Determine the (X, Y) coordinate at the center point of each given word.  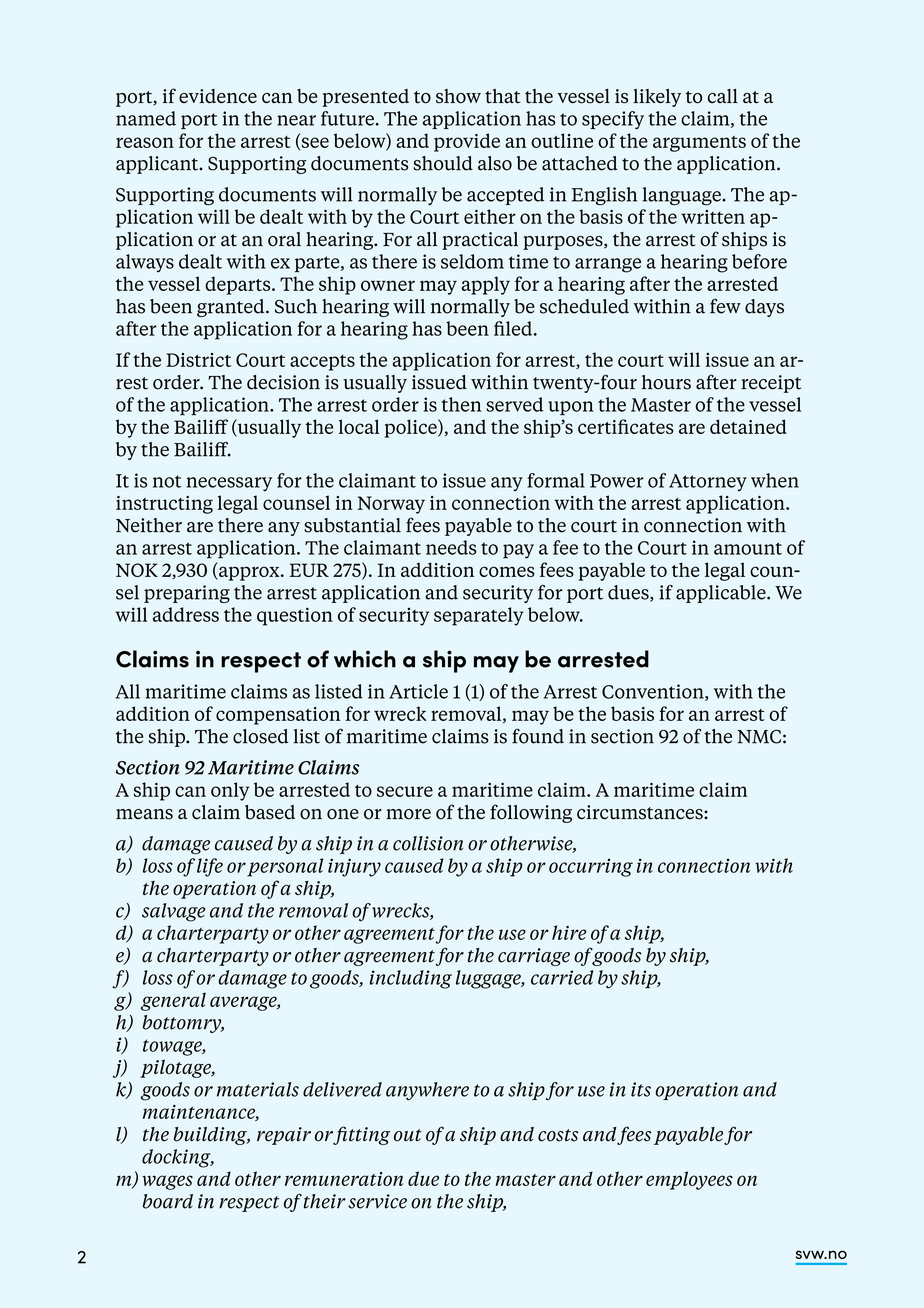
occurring (591, 868)
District (198, 360)
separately (478, 616)
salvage (173, 912)
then (461, 404)
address (186, 614)
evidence (218, 96)
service (377, 1201)
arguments (699, 144)
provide (467, 142)
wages (167, 1182)
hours (666, 382)
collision (428, 843)
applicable (722, 594)
